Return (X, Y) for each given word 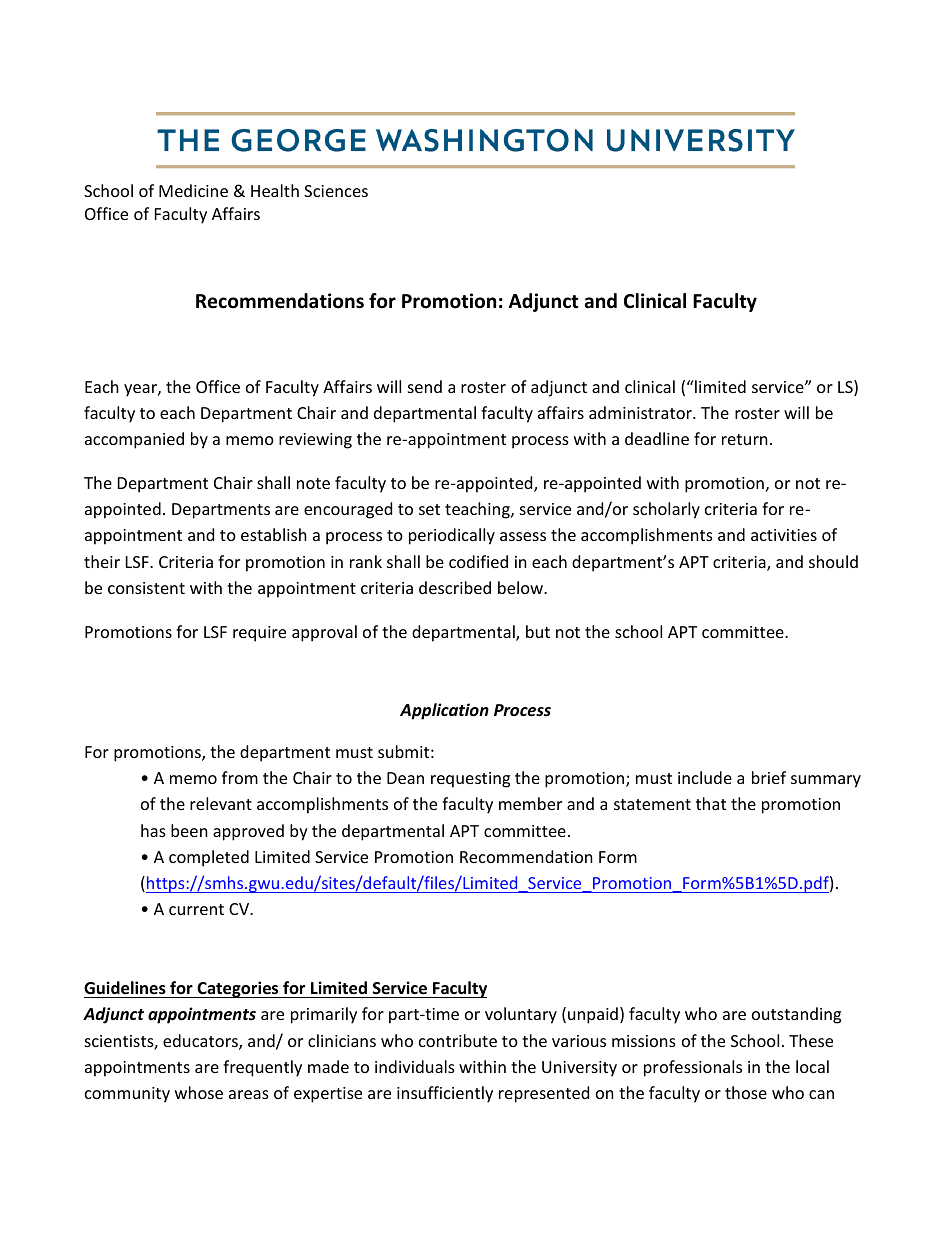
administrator (641, 412)
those (746, 1092)
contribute (458, 1040)
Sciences (336, 191)
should (833, 561)
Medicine (193, 190)
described (455, 587)
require (259, 634)
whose (199, 1092)
